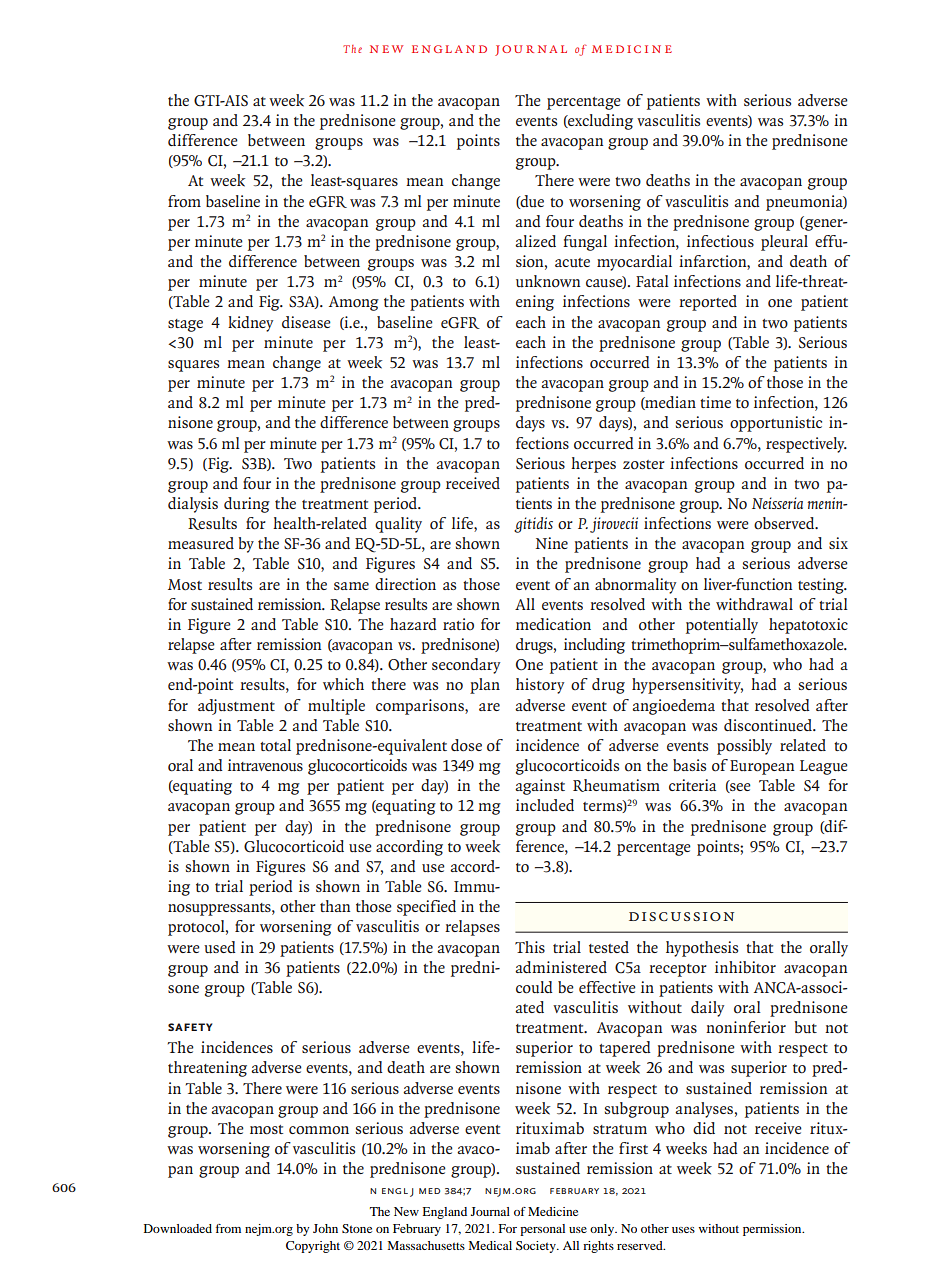 The width and height of the screenshot is (952, 1270). I want to click on total, so click(275, 745).
